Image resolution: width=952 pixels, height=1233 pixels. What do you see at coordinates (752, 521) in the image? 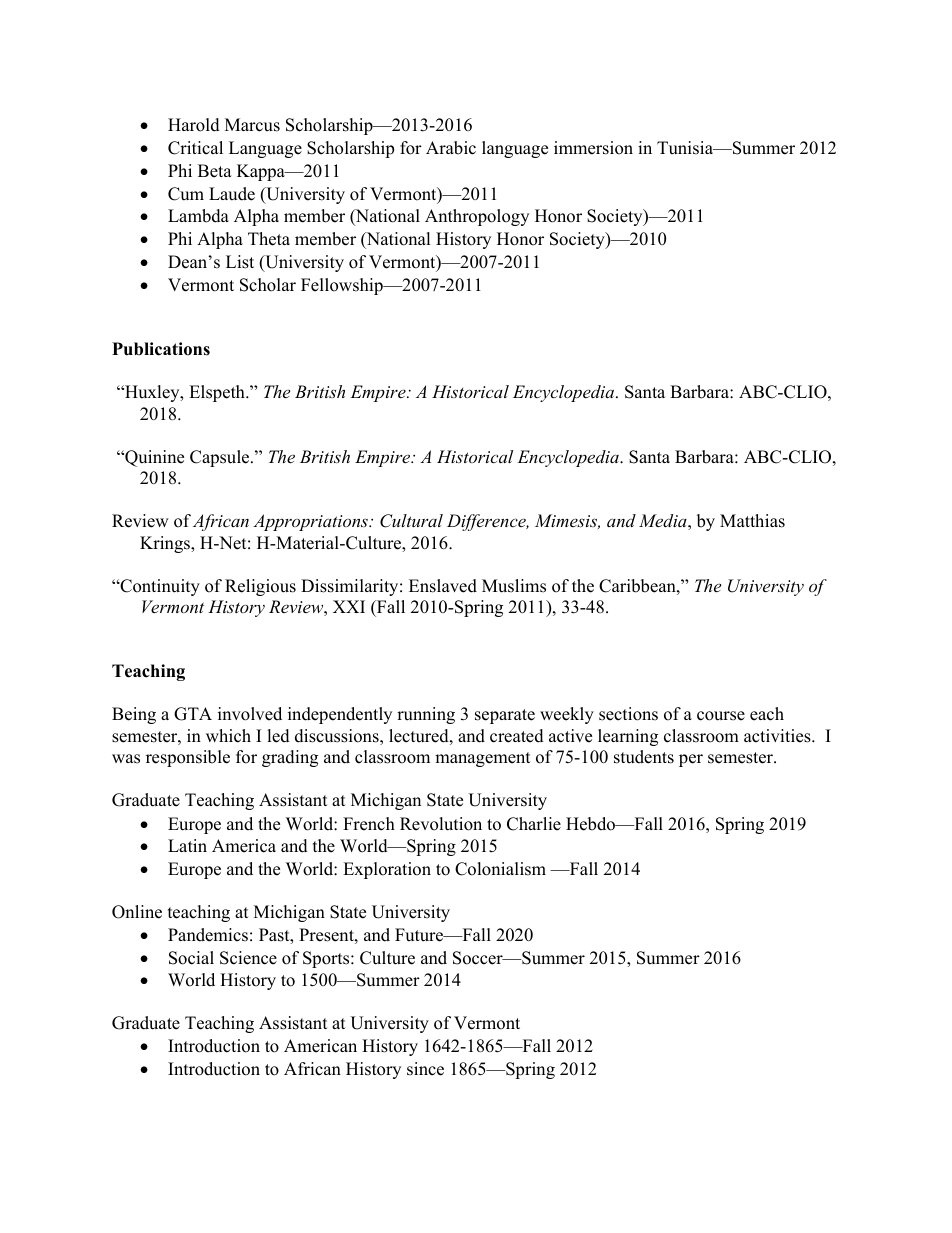
I see `Matthias` at bounding box center [752, 521].
